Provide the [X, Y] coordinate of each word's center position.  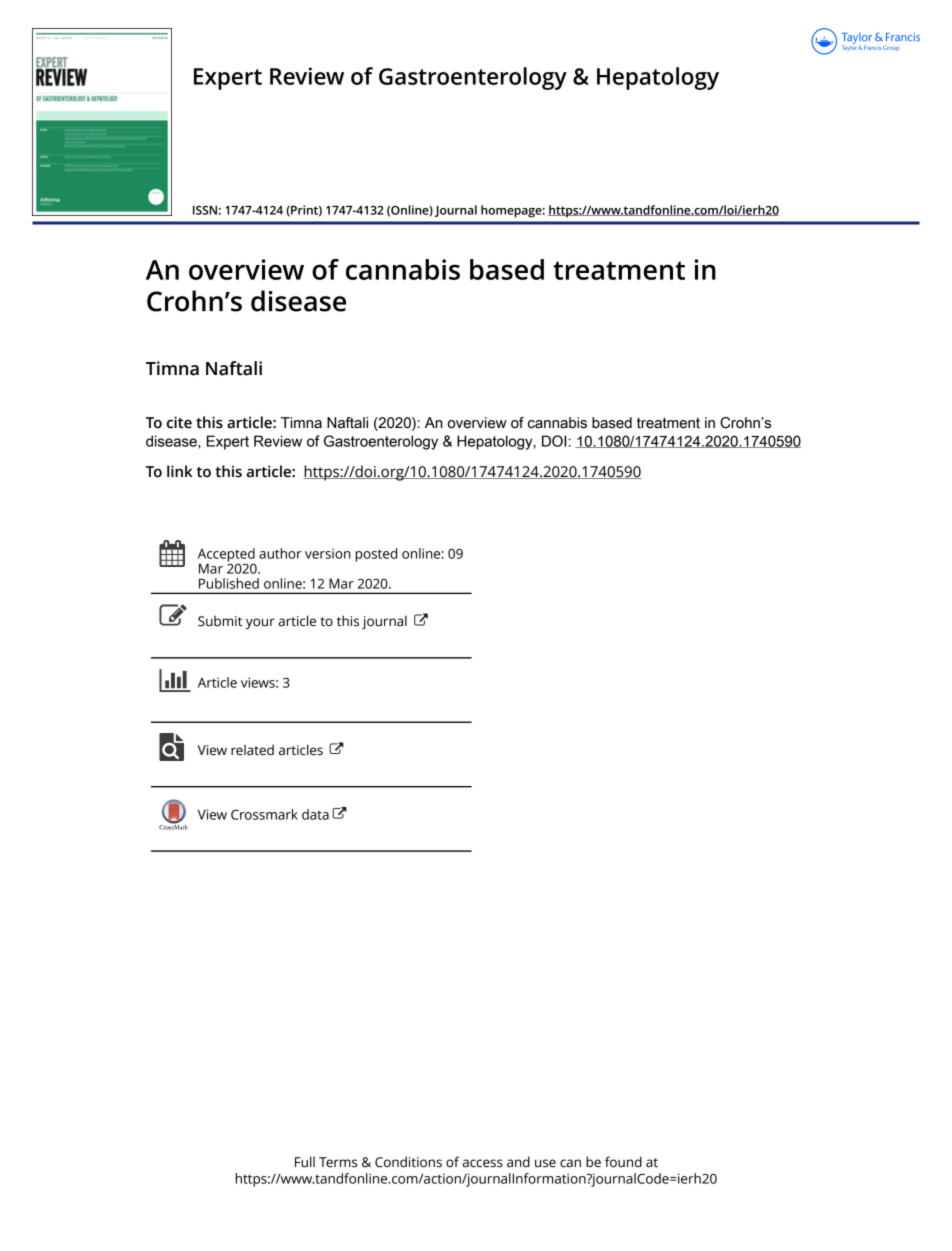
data [315, 814]
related [252, 750]
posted [376, 555]
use [545, 1163]
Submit [220, 621]
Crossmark [264, 814]
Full [305, 1162]
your [260, 623]
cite [179, 422]
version [328, 553]
